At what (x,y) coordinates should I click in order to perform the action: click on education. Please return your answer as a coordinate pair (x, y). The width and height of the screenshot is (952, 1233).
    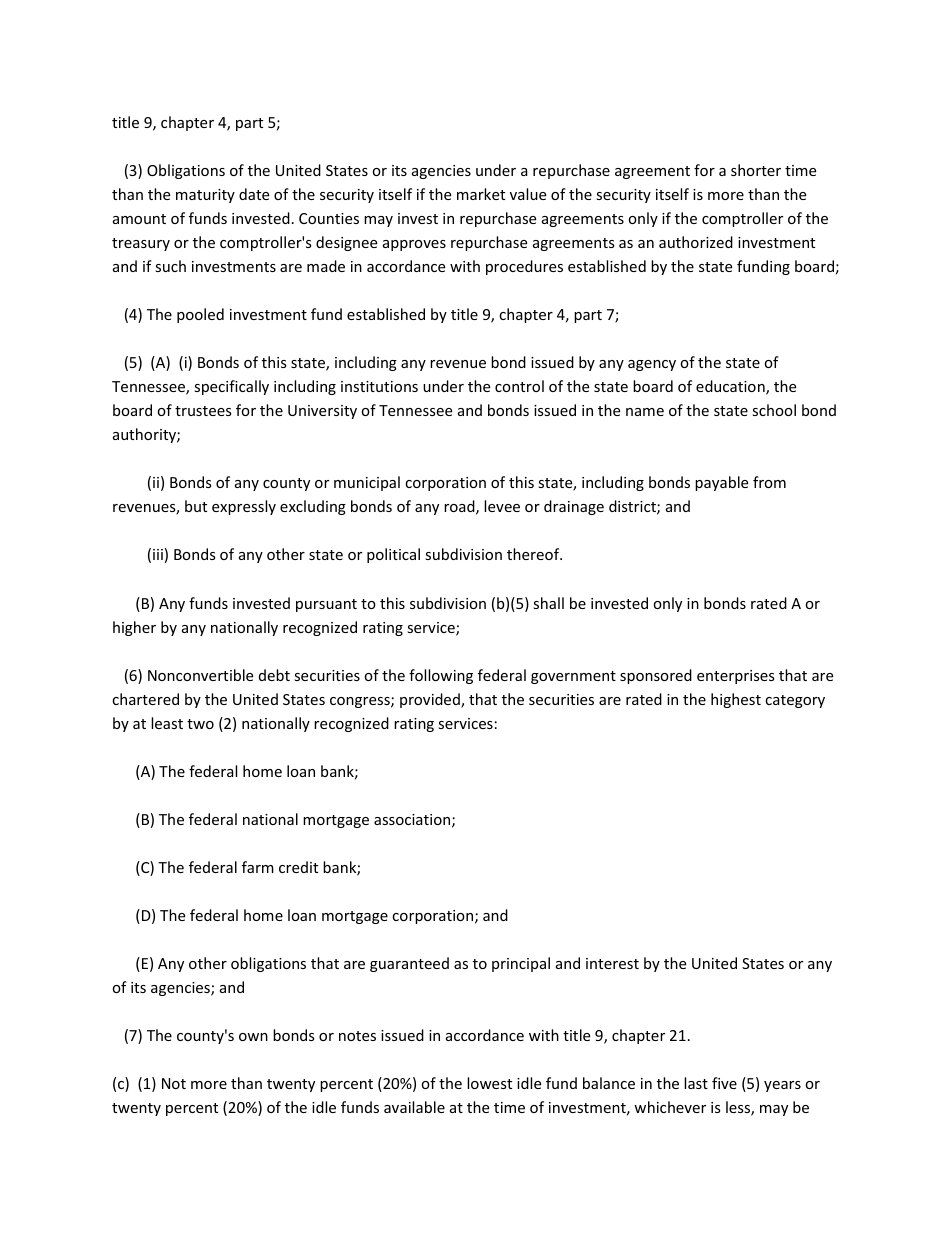
    Looking at the image, I should click on (731, 387).
